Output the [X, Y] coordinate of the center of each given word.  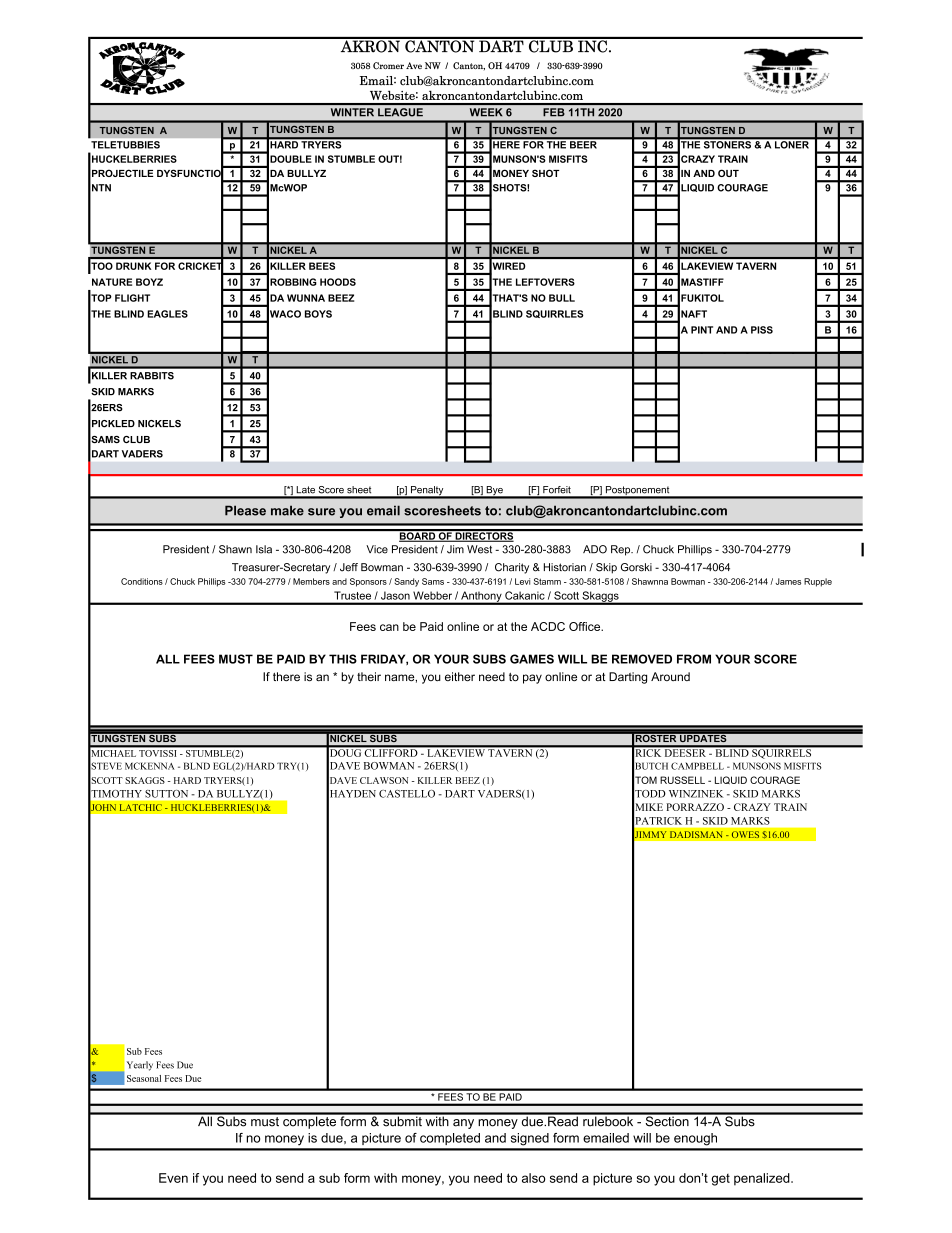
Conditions [142, 581]
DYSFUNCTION [193, 173]
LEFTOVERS [545, 282]
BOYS [318, 314]
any [463, 1124]
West [479, 549]
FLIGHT [132, 298]
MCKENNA [150, 766]
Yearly [140, 1066]
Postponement [637, 492]
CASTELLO [407, 794]
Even [173, 1178]
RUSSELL [682, 780]
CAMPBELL [697, 766]
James [788, 581]
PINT [702, 330]
